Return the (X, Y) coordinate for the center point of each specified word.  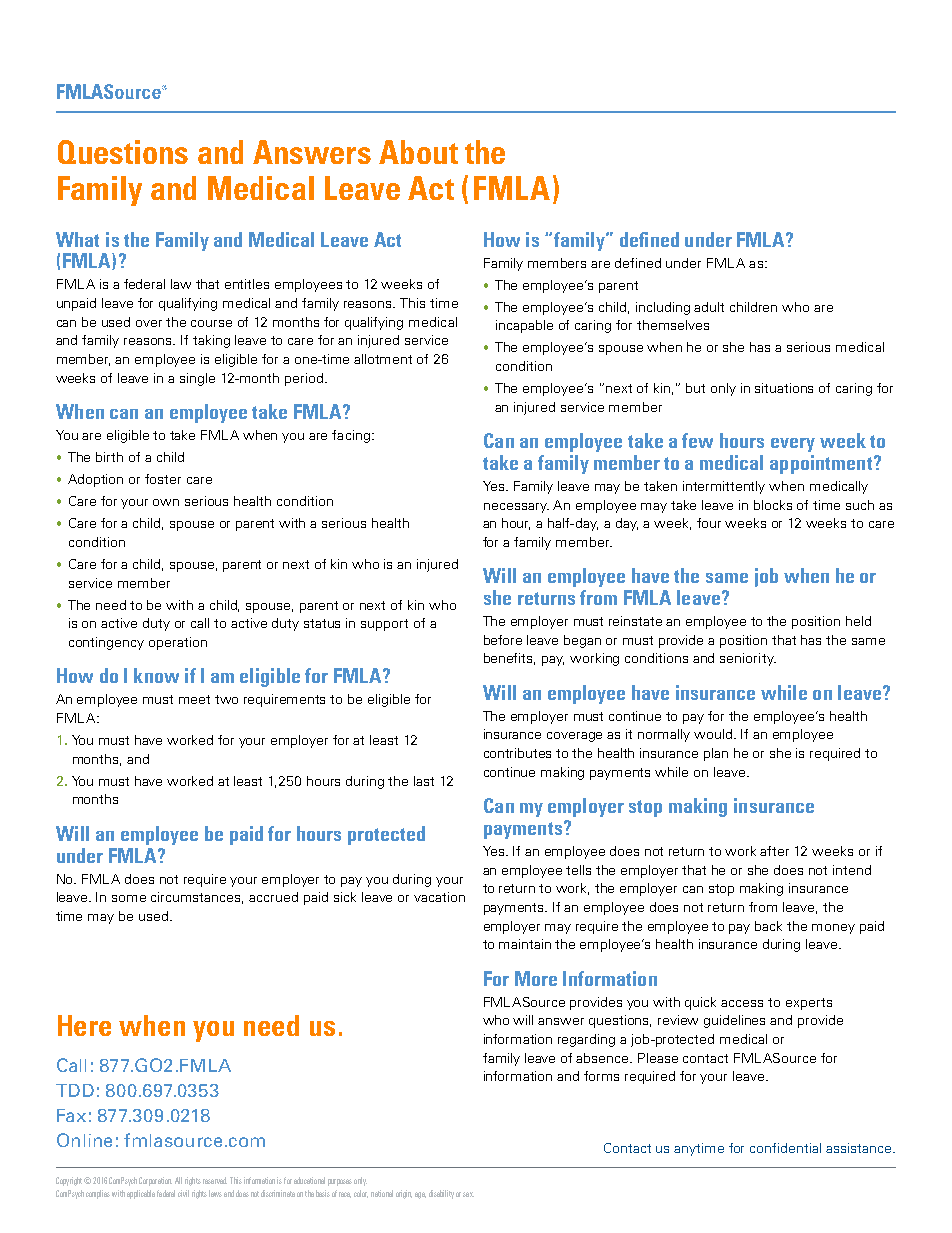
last (424, 781)
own (166, 502)
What (77, 239)
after (774, 851)
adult (709, 307)
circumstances (197, 898)
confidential (785, 1148)
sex (468, 1194)
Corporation (155, 1181)
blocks (773, 505)
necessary (516, 508)
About (418, 152)
